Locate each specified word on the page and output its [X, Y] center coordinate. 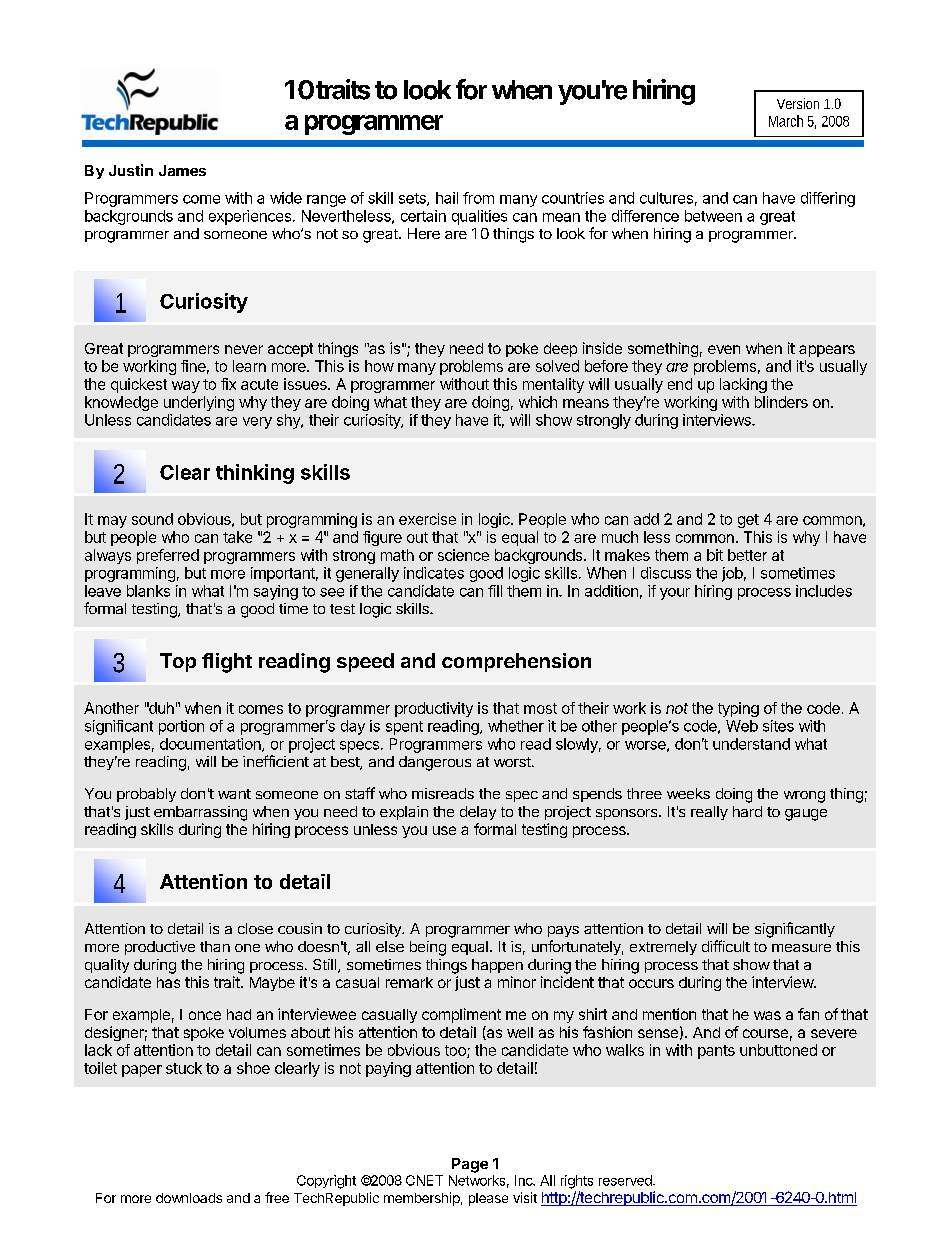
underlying [199, 403]
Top [178, 662]
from [478, 198]
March [786, 121]
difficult [726, 946]
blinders [781, 402]
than [215, 946]
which [538, 402]
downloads [189, 1198]
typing [738, 709]
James [182, 170]
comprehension [516, 662]
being [428, 948]
